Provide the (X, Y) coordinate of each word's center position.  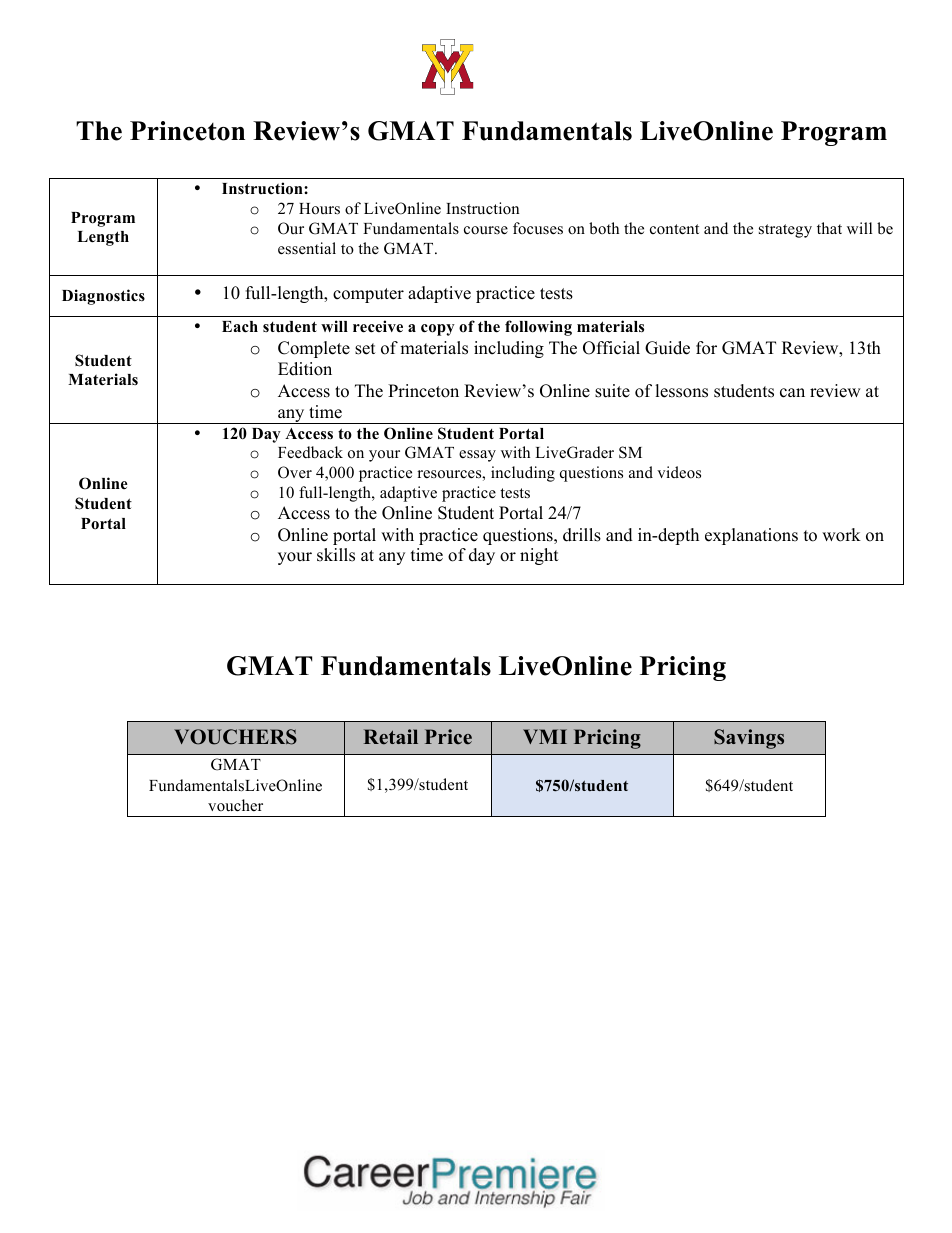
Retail (391, 737)
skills (336, 555)
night (539, 556)
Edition (305, 369)
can (792, 393)
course (486, 230)
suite (612, 391)
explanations (751, 536)
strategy (785, 231)
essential (307, 248)
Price (448, 737)
